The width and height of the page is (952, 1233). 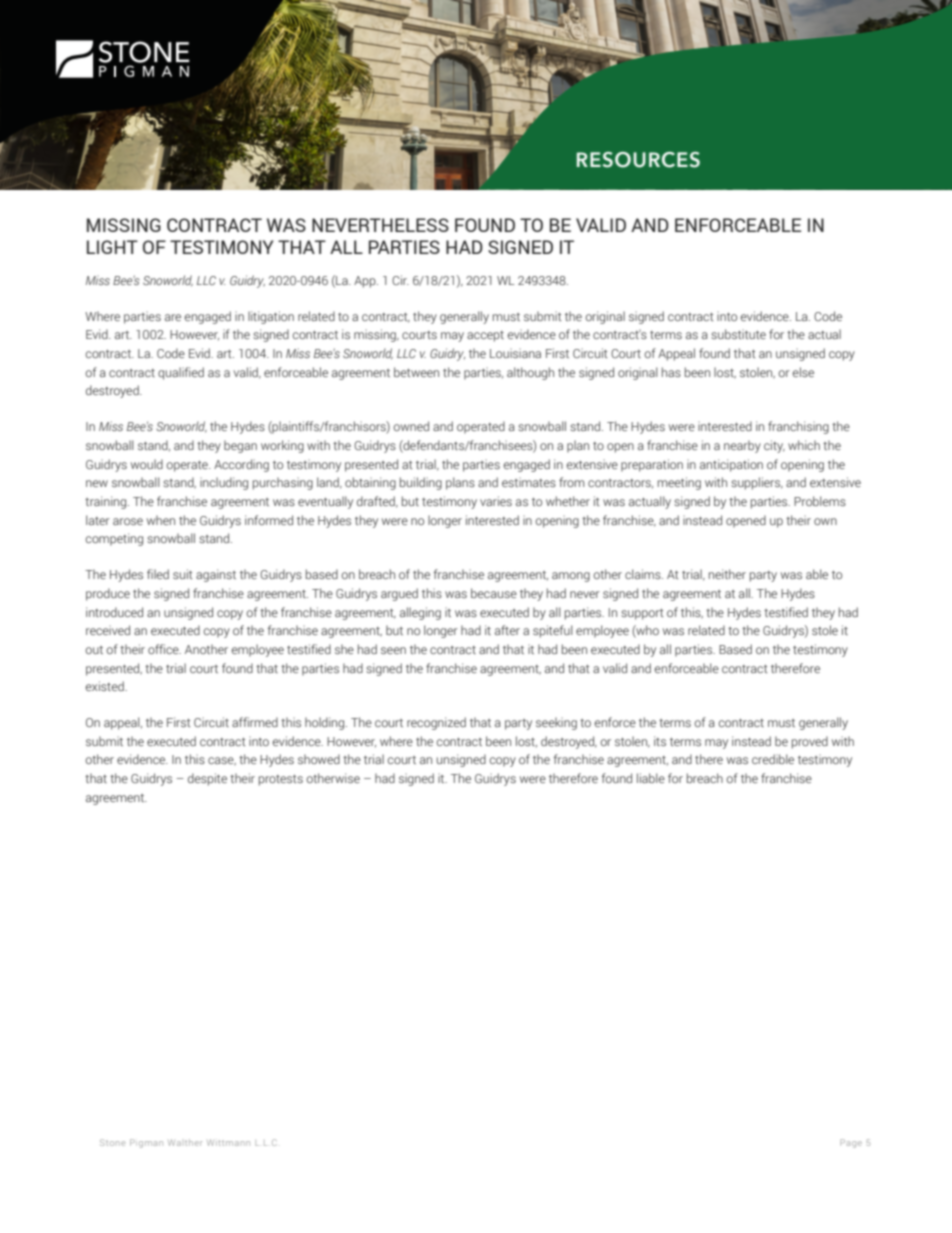 What do you see at coordinates (112, 247) in the page?
I see `LIGHT` at bounding box center [112, 247].
